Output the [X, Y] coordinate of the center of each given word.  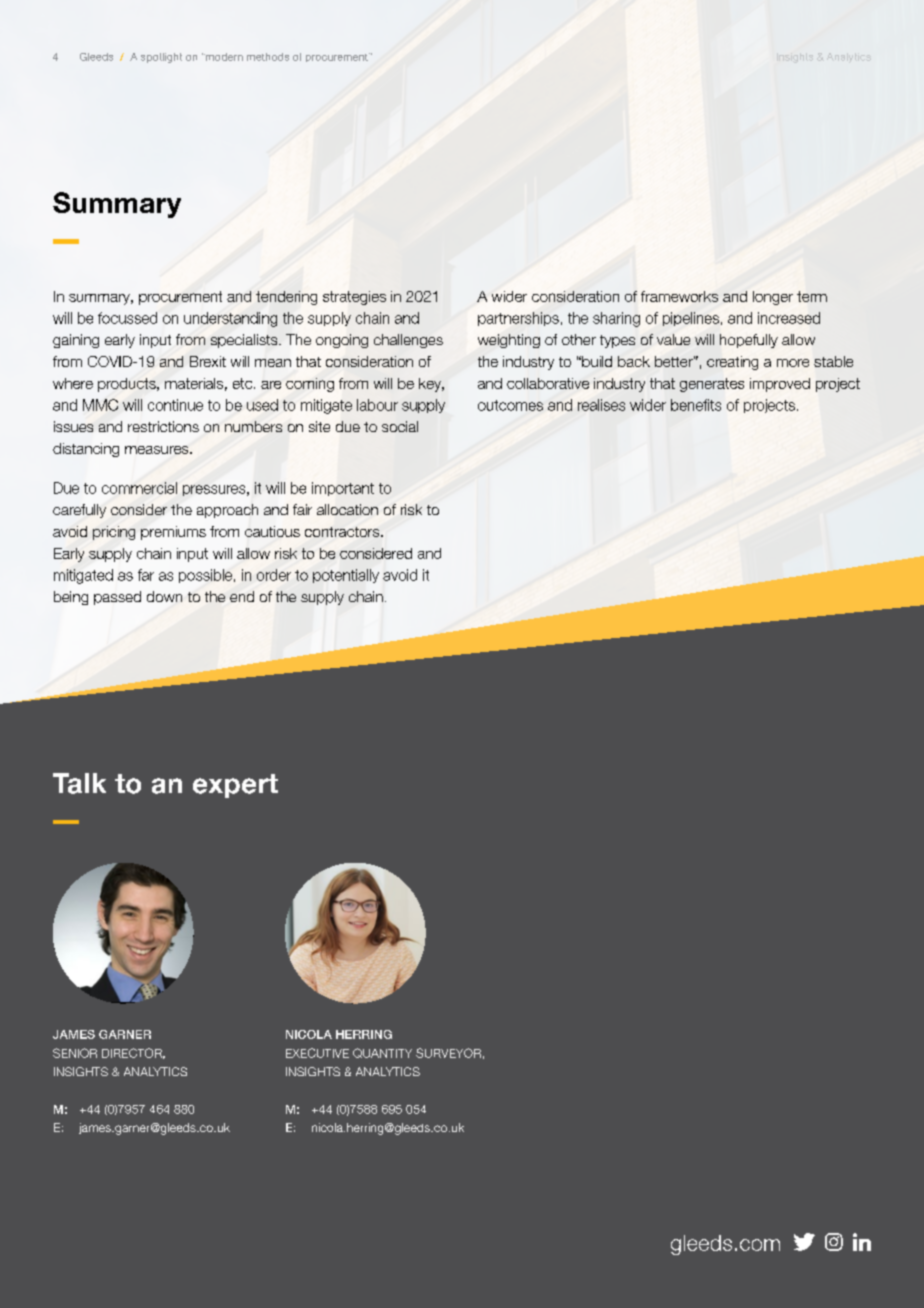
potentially [346, 576]
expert [235, 786]
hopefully [749, 341]
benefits [696, 405]
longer [773, 298]
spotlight [161, 58]
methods [268, 57]
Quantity [382, 1053]
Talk [79, 783]
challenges [408, 341]
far [146, 575]
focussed [127, 318]
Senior [75, 1053]
